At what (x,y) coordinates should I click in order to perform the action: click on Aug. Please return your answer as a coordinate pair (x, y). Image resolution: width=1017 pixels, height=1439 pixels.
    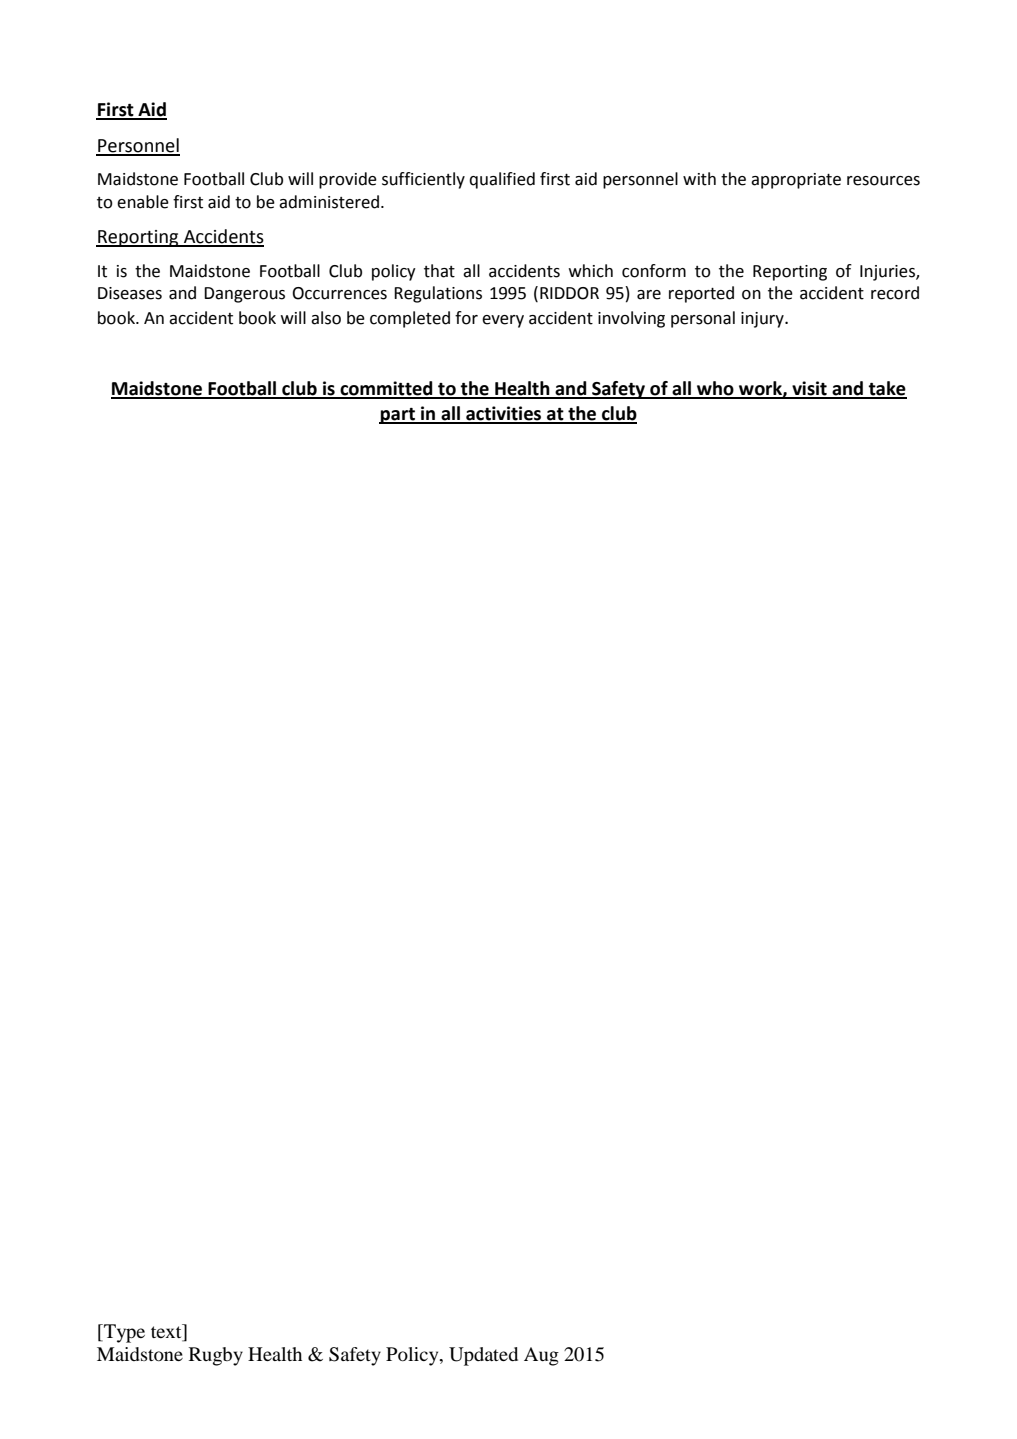
    Looking at the image, I should click on (541, 1356).
